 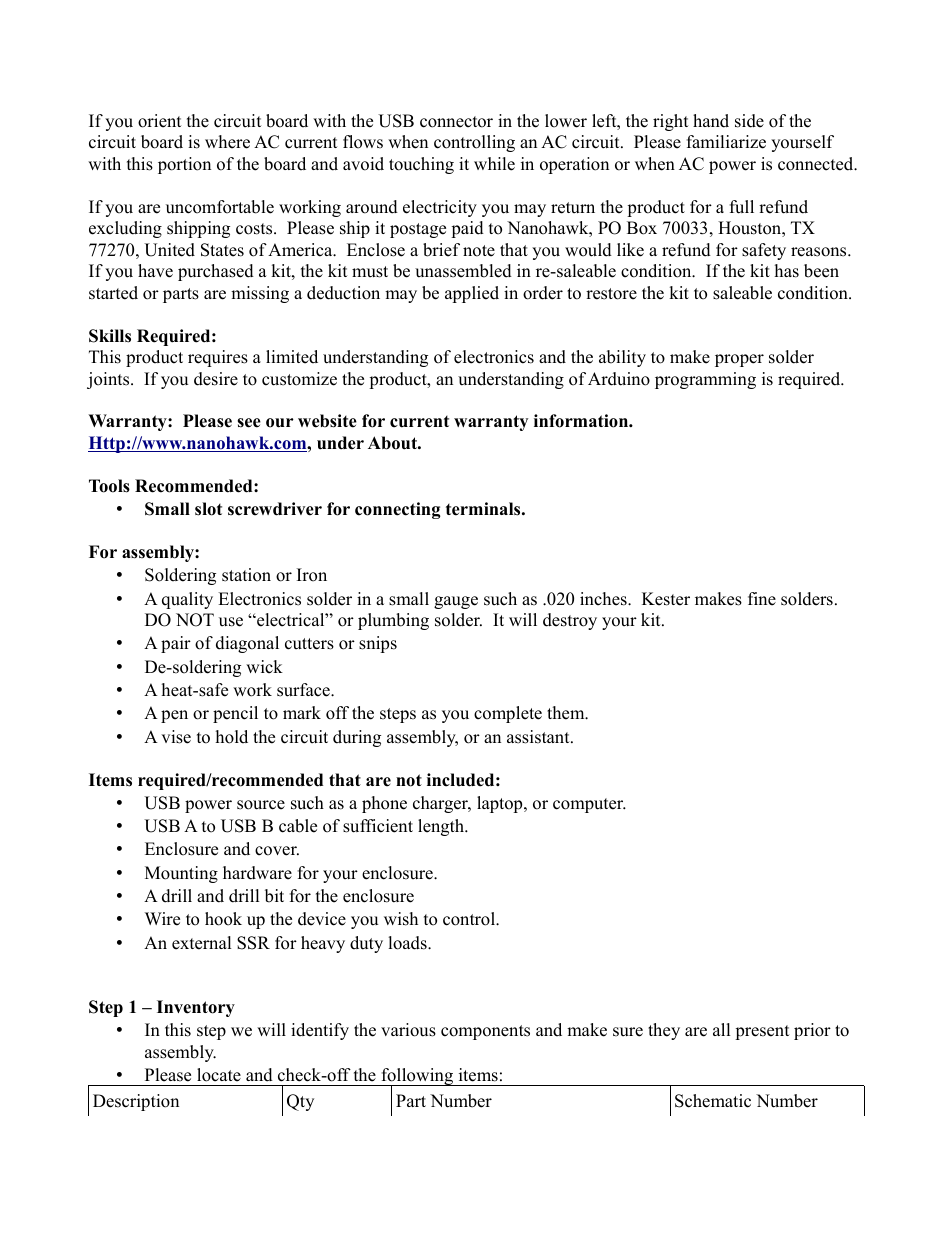 What do you see at coordinates (713, 1101) in the screenshot?
I see `Schematic` at bounding box center [713, 1101].
